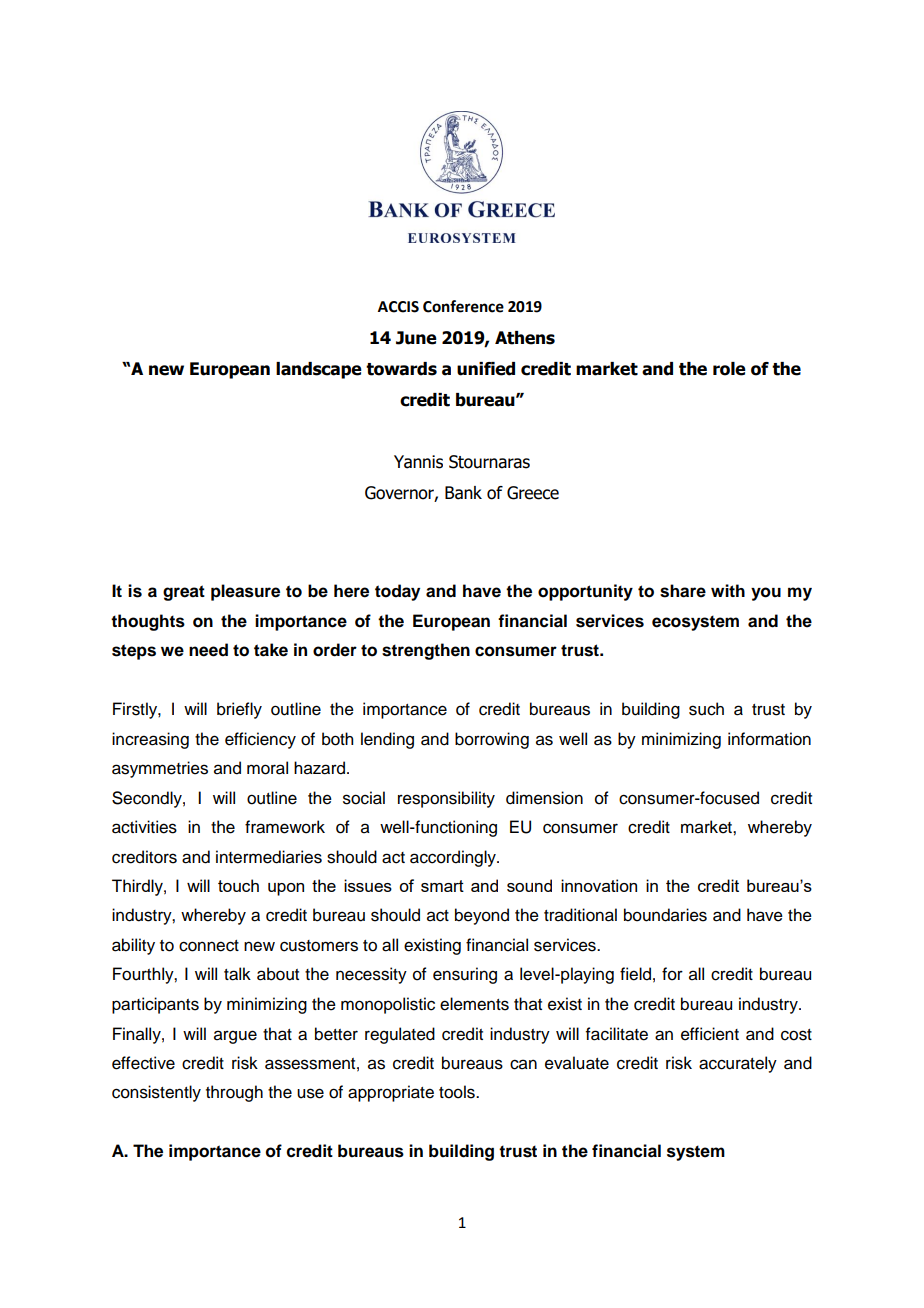 The width and height of the screenshot is (924, 1308). Describe the element at coordinates (769, 739) in the screenshot. I see `information` at that location.
